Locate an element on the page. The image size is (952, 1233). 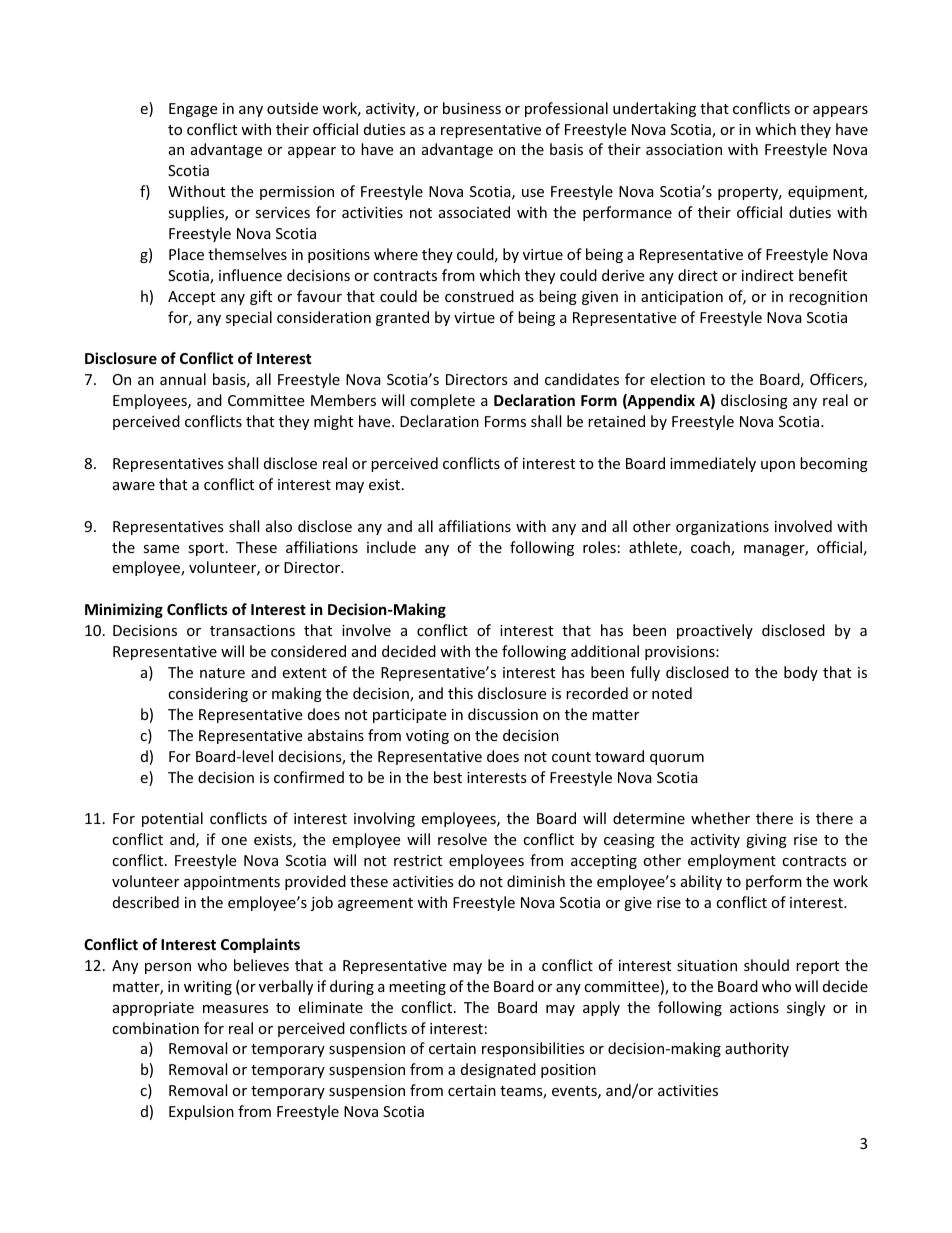
designated is located at coordinates (498, 1070).
